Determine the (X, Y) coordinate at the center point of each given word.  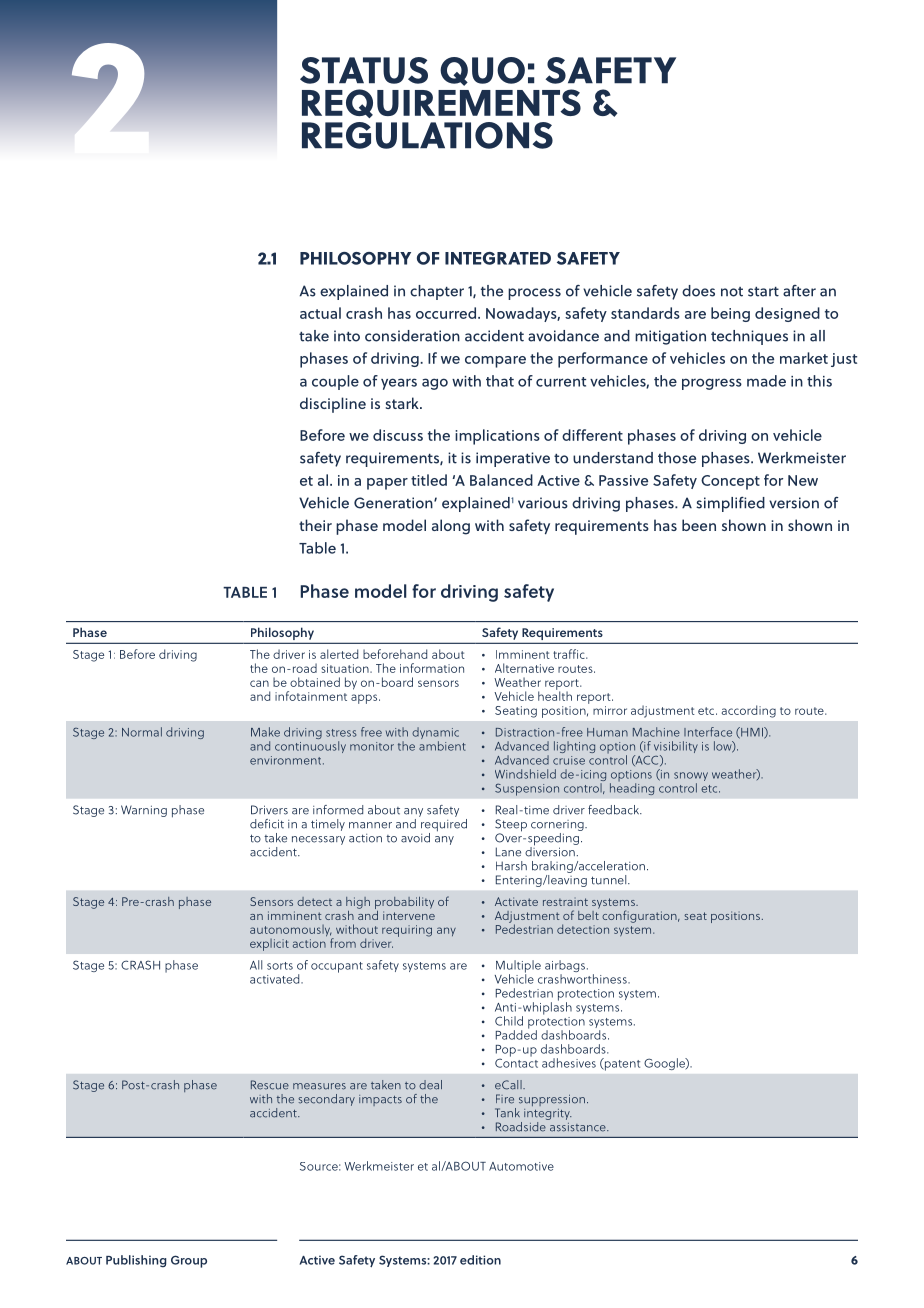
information (432, 668)
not (732, 292)
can (259, 683)
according (749, 711)
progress (712, 384)
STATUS (364, 70)
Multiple (518, 967)
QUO (482, 71)
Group (189, 1261)
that (500, 381)
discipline (333, 405)
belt (588, 914)
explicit (269, 945)
